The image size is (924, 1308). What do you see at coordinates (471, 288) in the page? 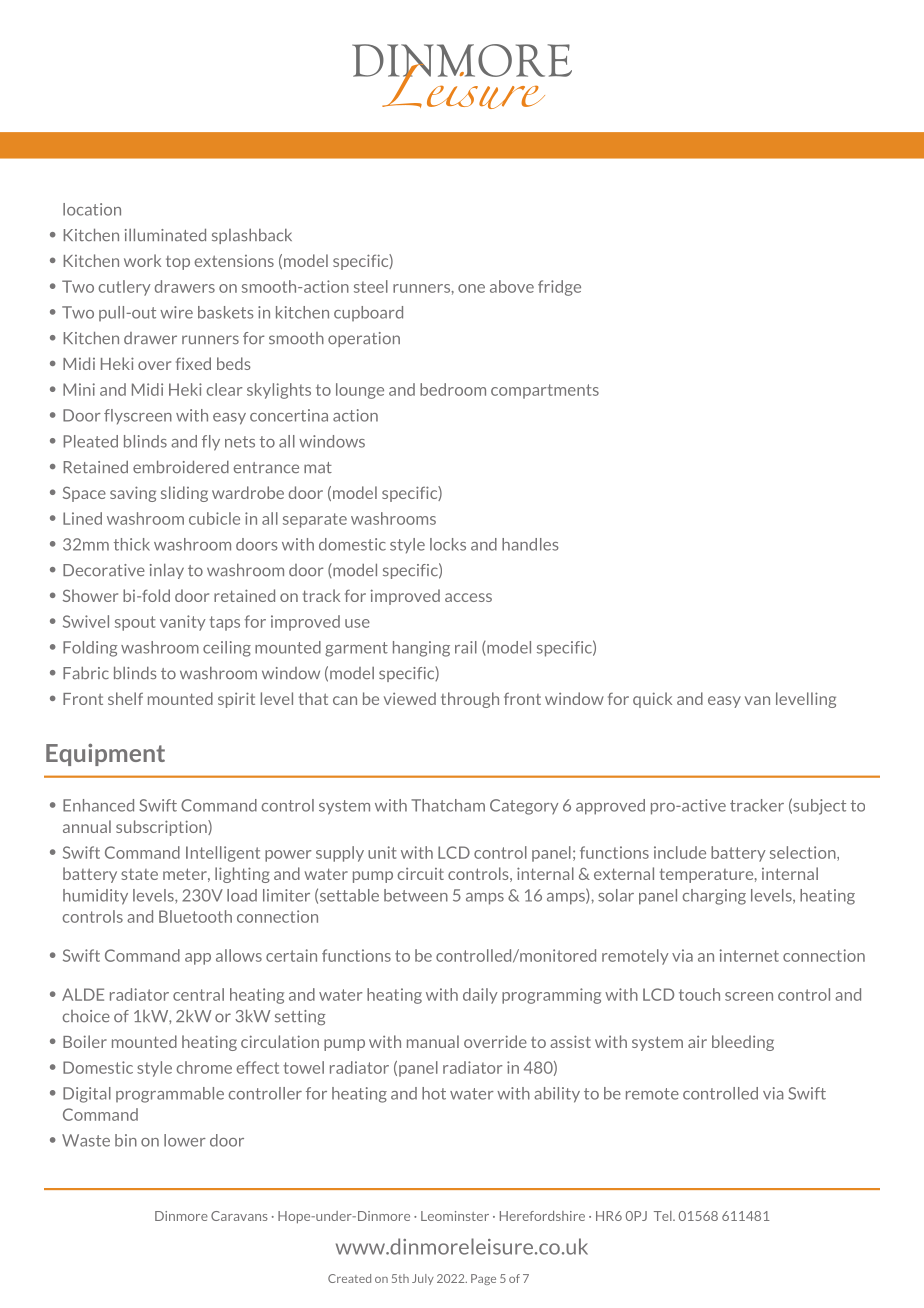
I see `one` at bounding box center [471, 288].
